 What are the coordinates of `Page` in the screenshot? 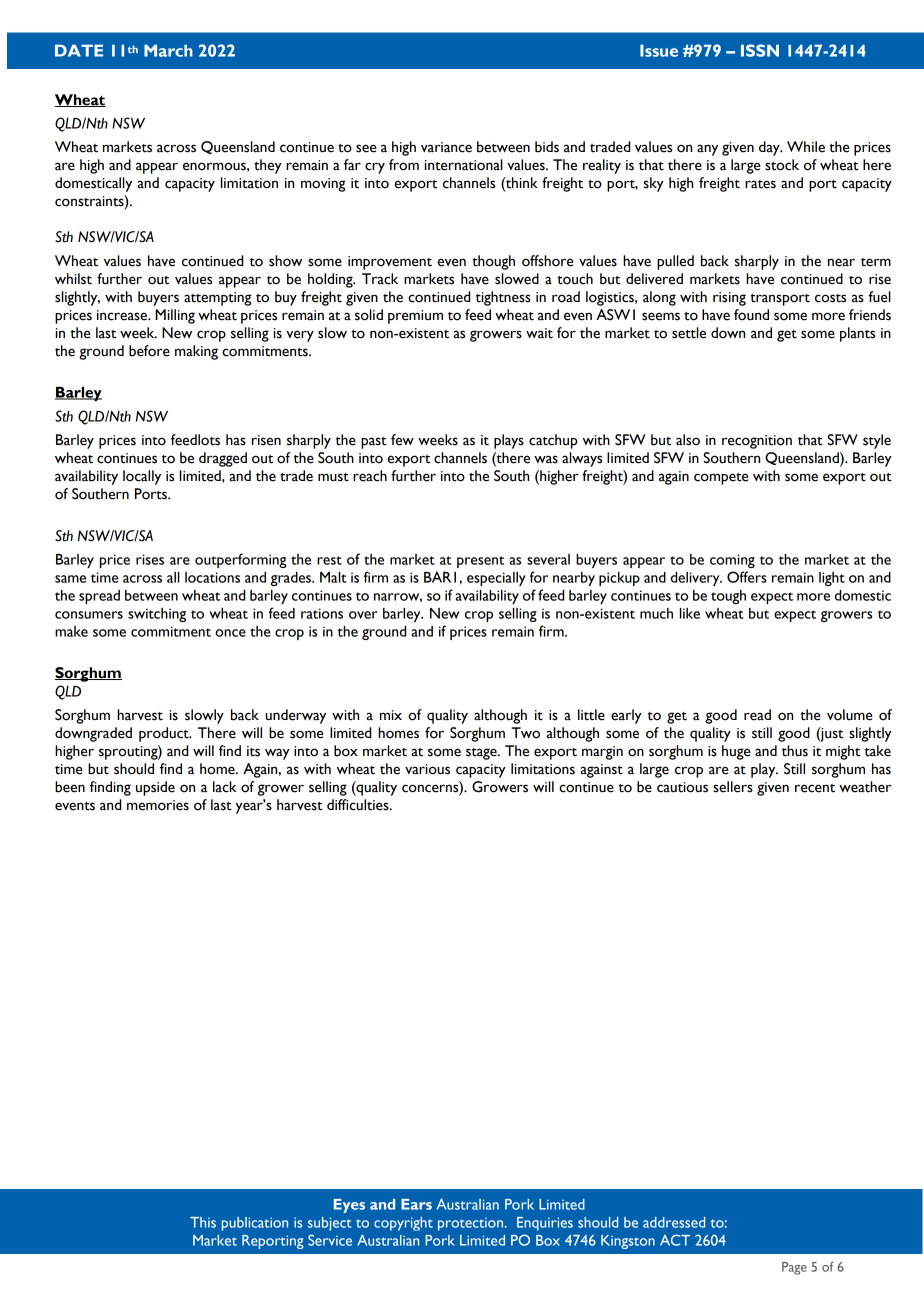 It's located at (794, 1268).
